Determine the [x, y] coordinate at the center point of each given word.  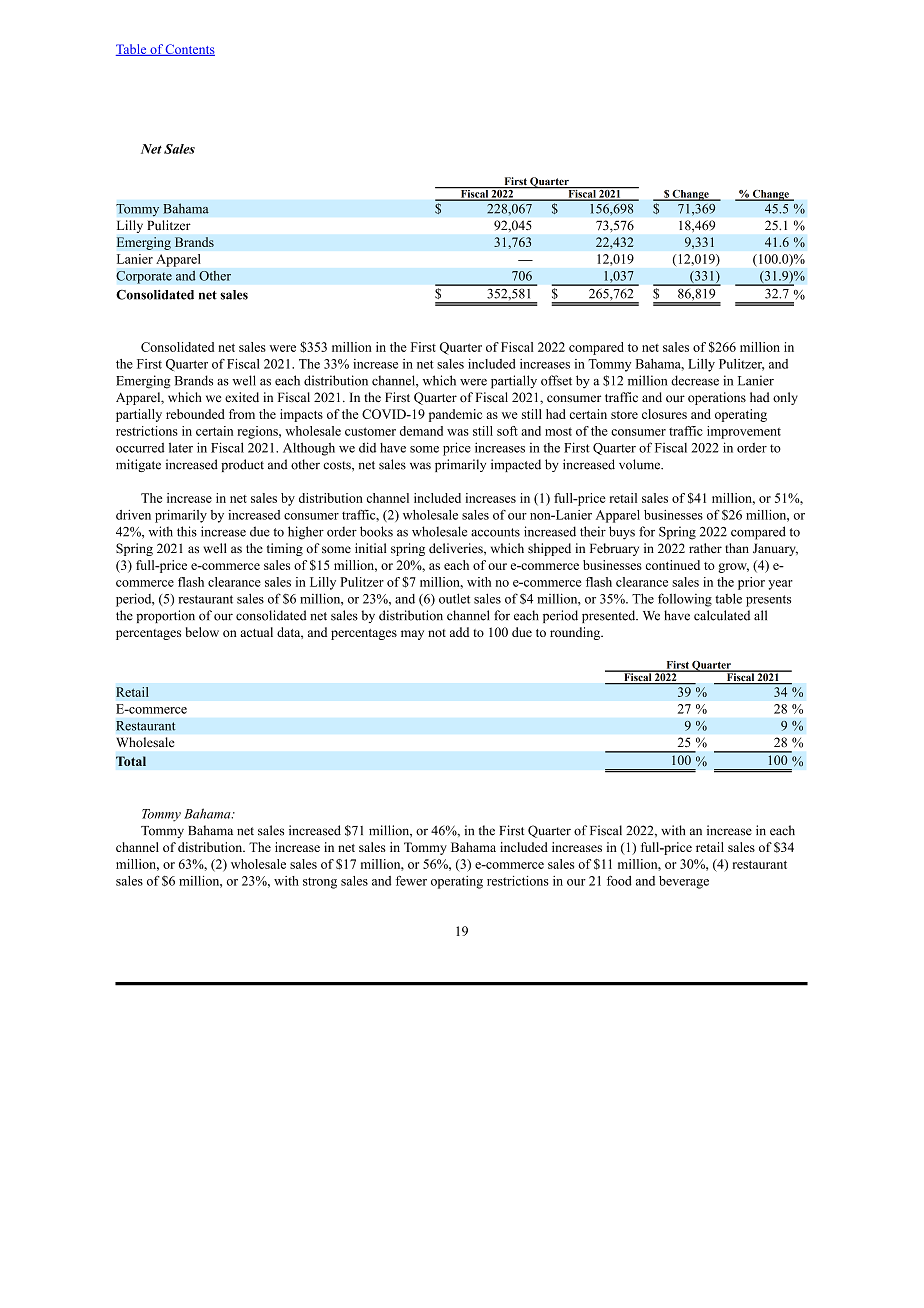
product [242, 465]
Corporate [144, 277]
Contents [189, 50]
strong [320, 883]
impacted [516, 465]
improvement [744, 432]
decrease [695, 380]
